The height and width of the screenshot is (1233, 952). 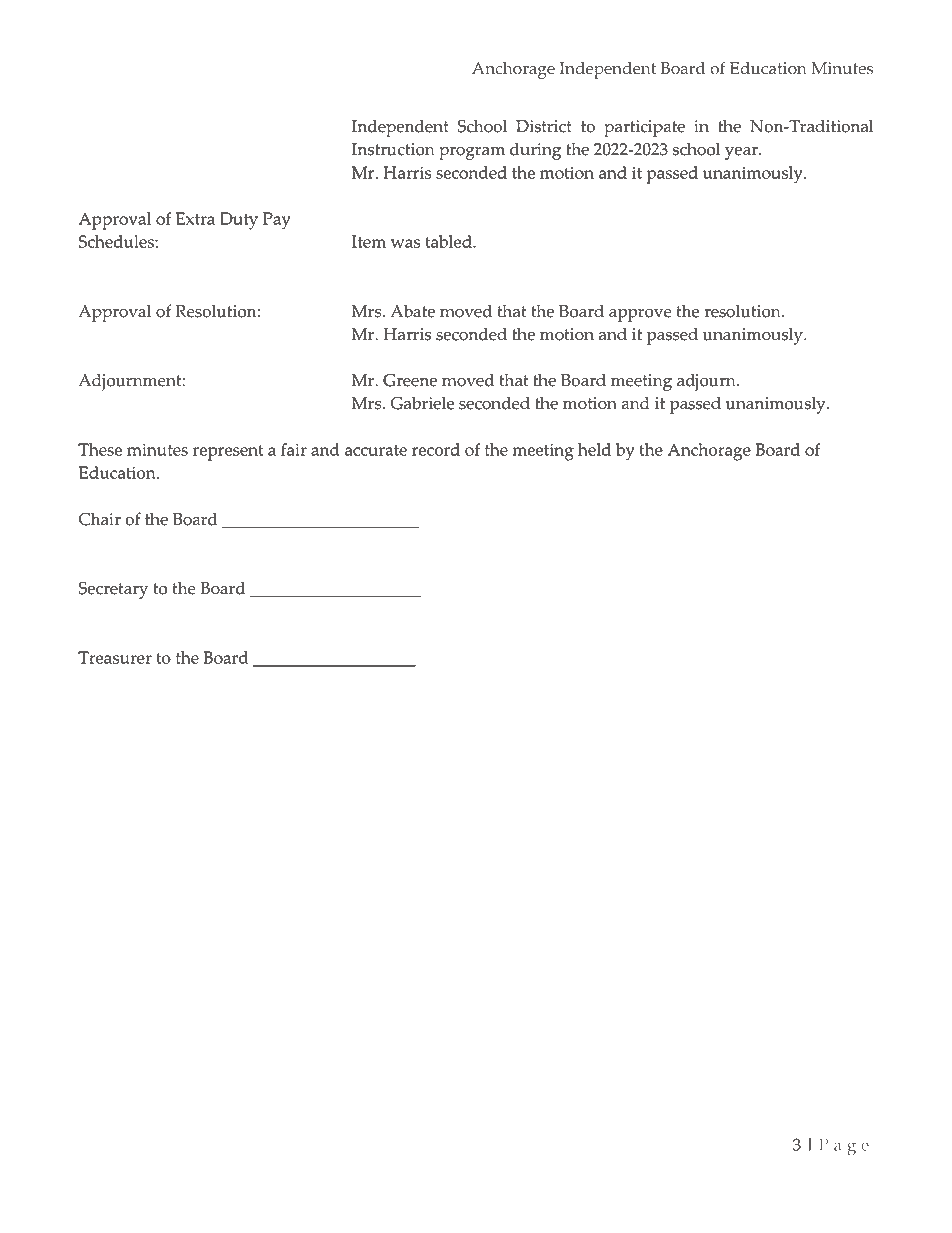 I want to click on represent, so click(x=228, y=453).
